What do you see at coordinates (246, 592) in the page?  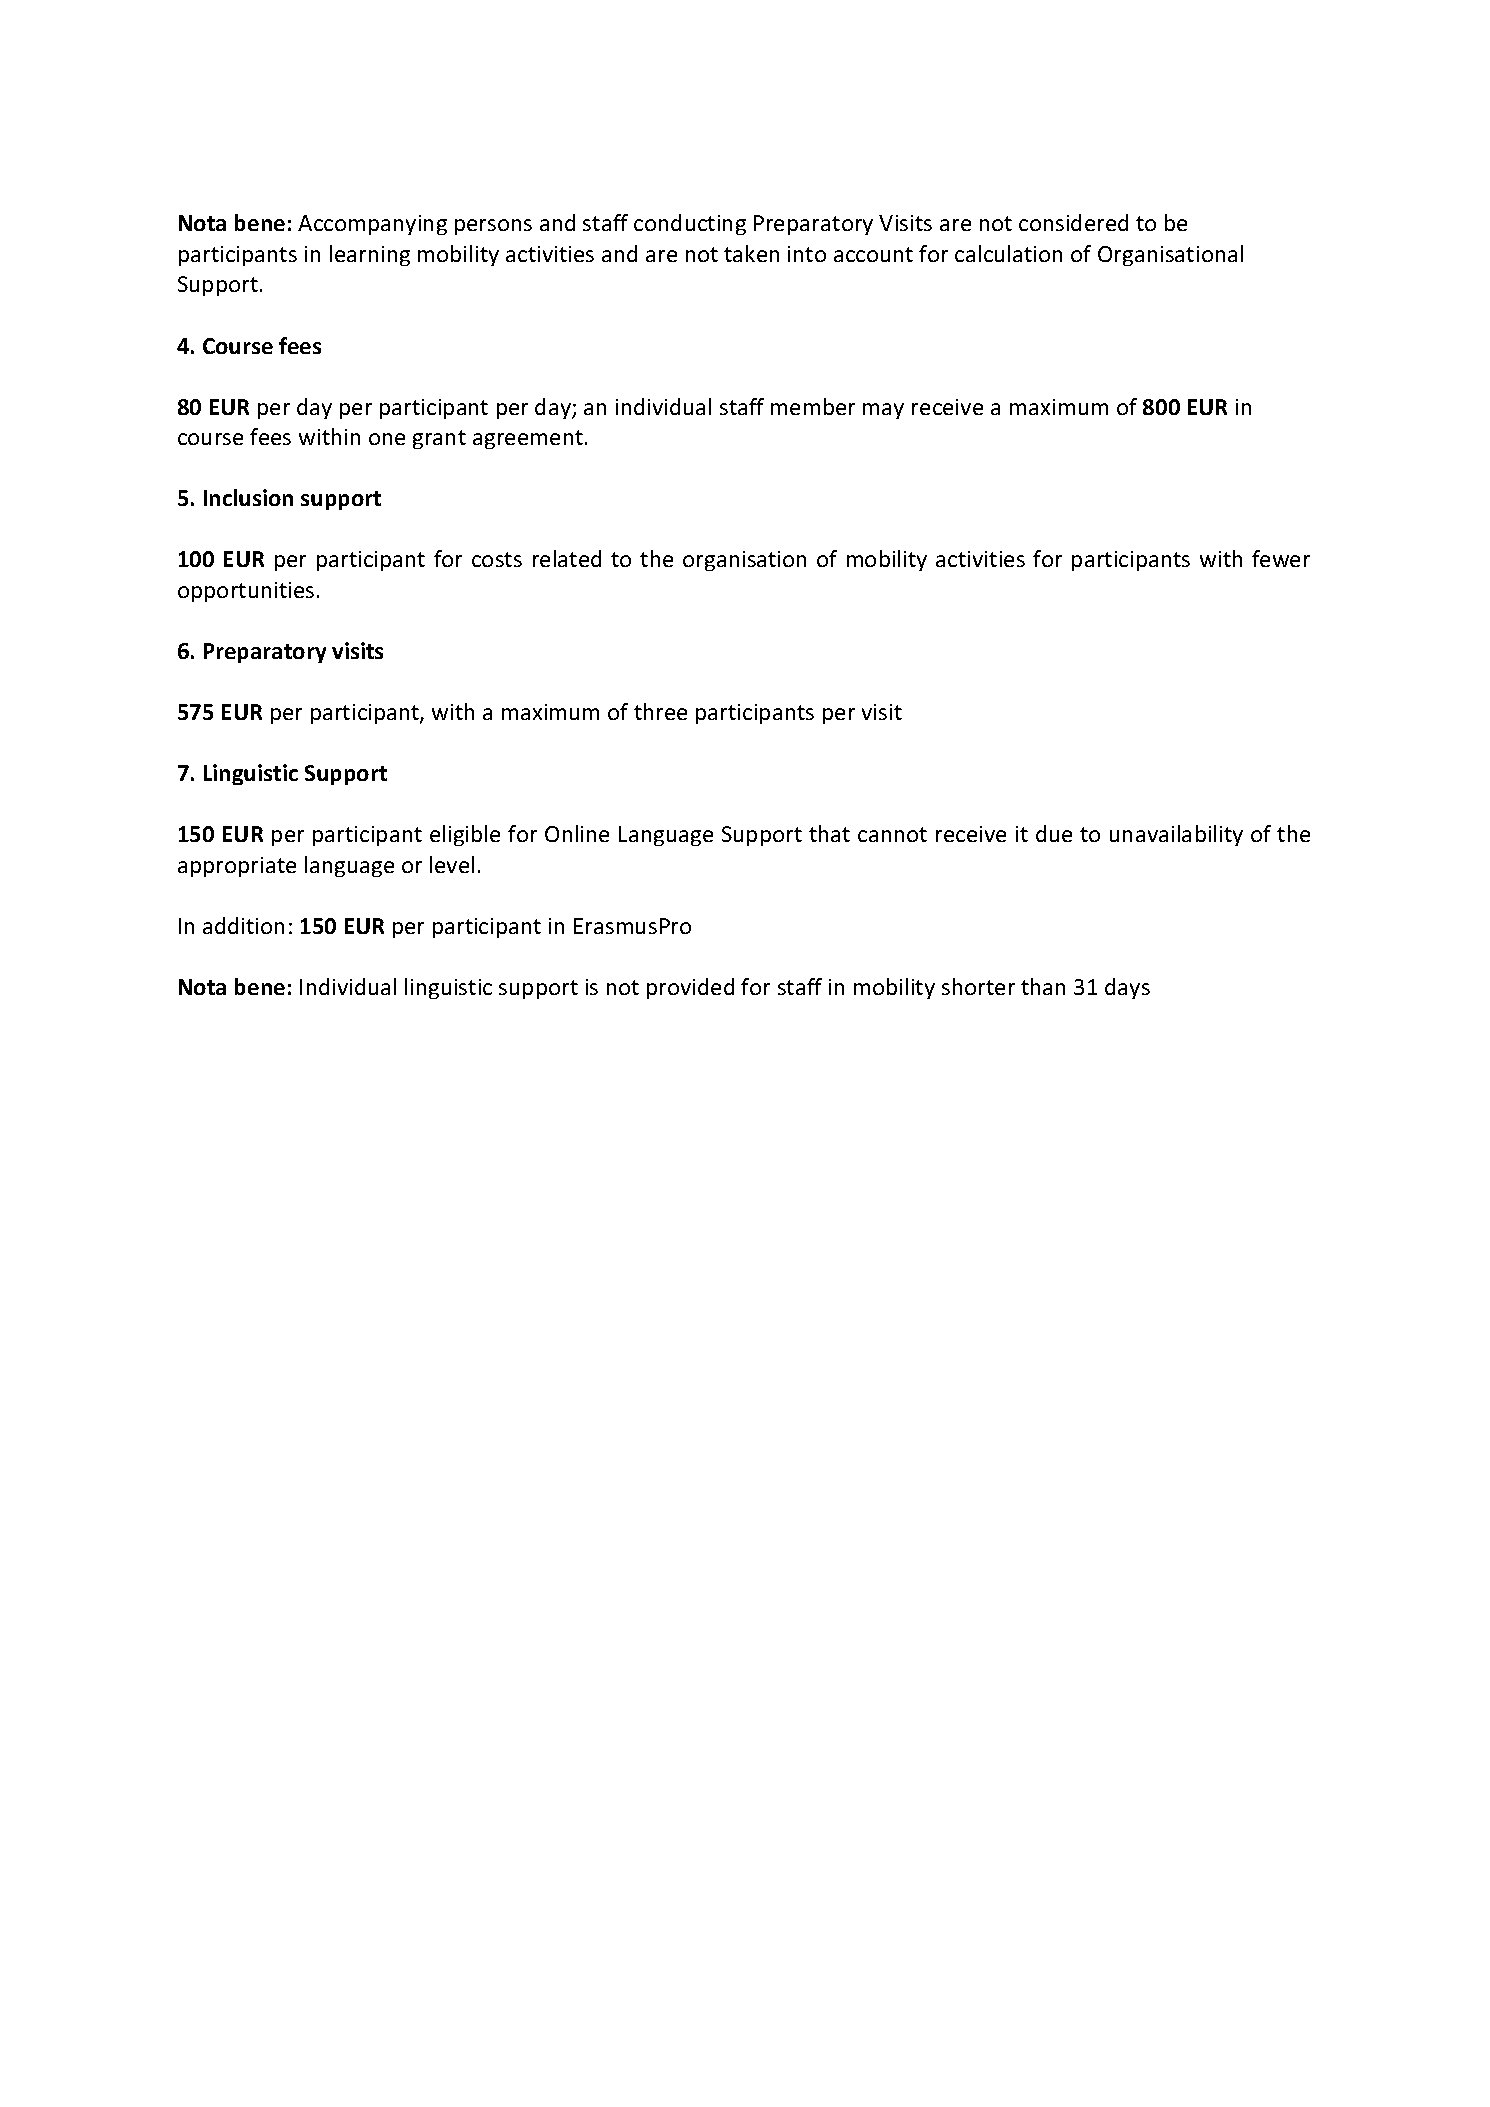 I see `opportunities` at bounding box center [246, 592].
